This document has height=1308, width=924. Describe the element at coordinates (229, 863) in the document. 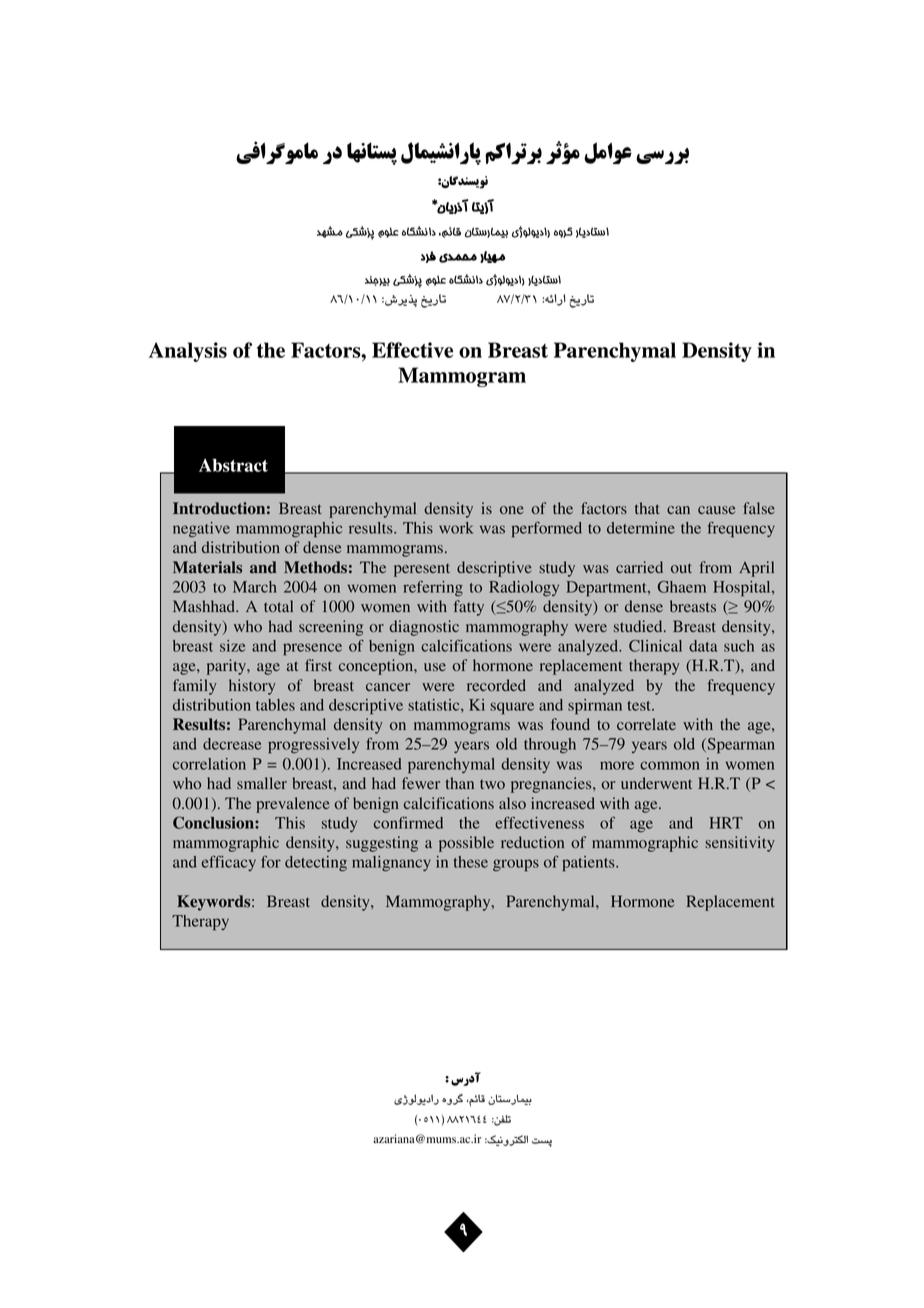

I see `efficacy` at that location.
